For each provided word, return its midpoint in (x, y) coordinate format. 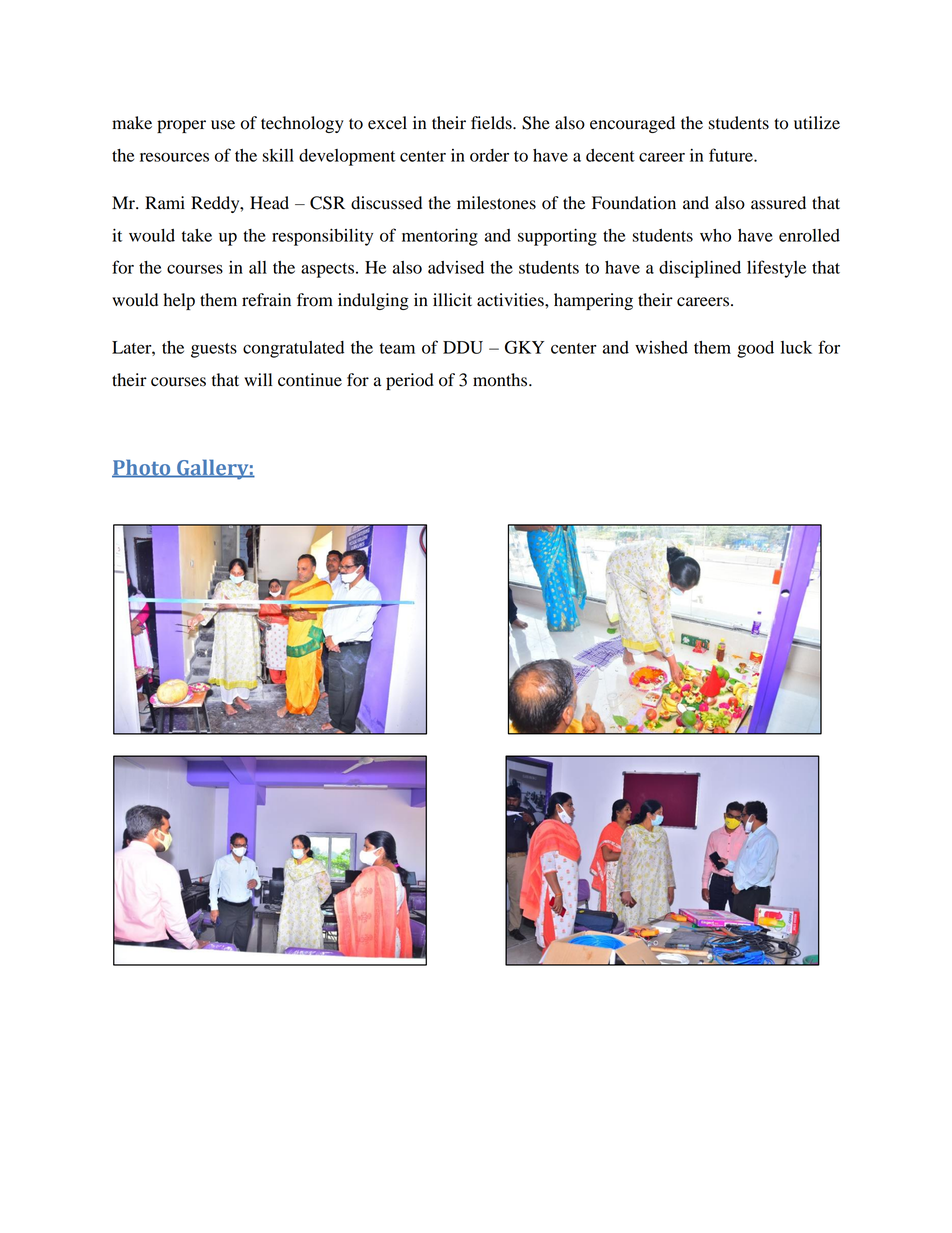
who (715, 235)
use (223, 125)
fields (492, 123)
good (755, 349)
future (732, 155)
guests (214, 350)
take (197, 235)
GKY (524, 347)
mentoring (440, 237)
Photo (142, 468)
